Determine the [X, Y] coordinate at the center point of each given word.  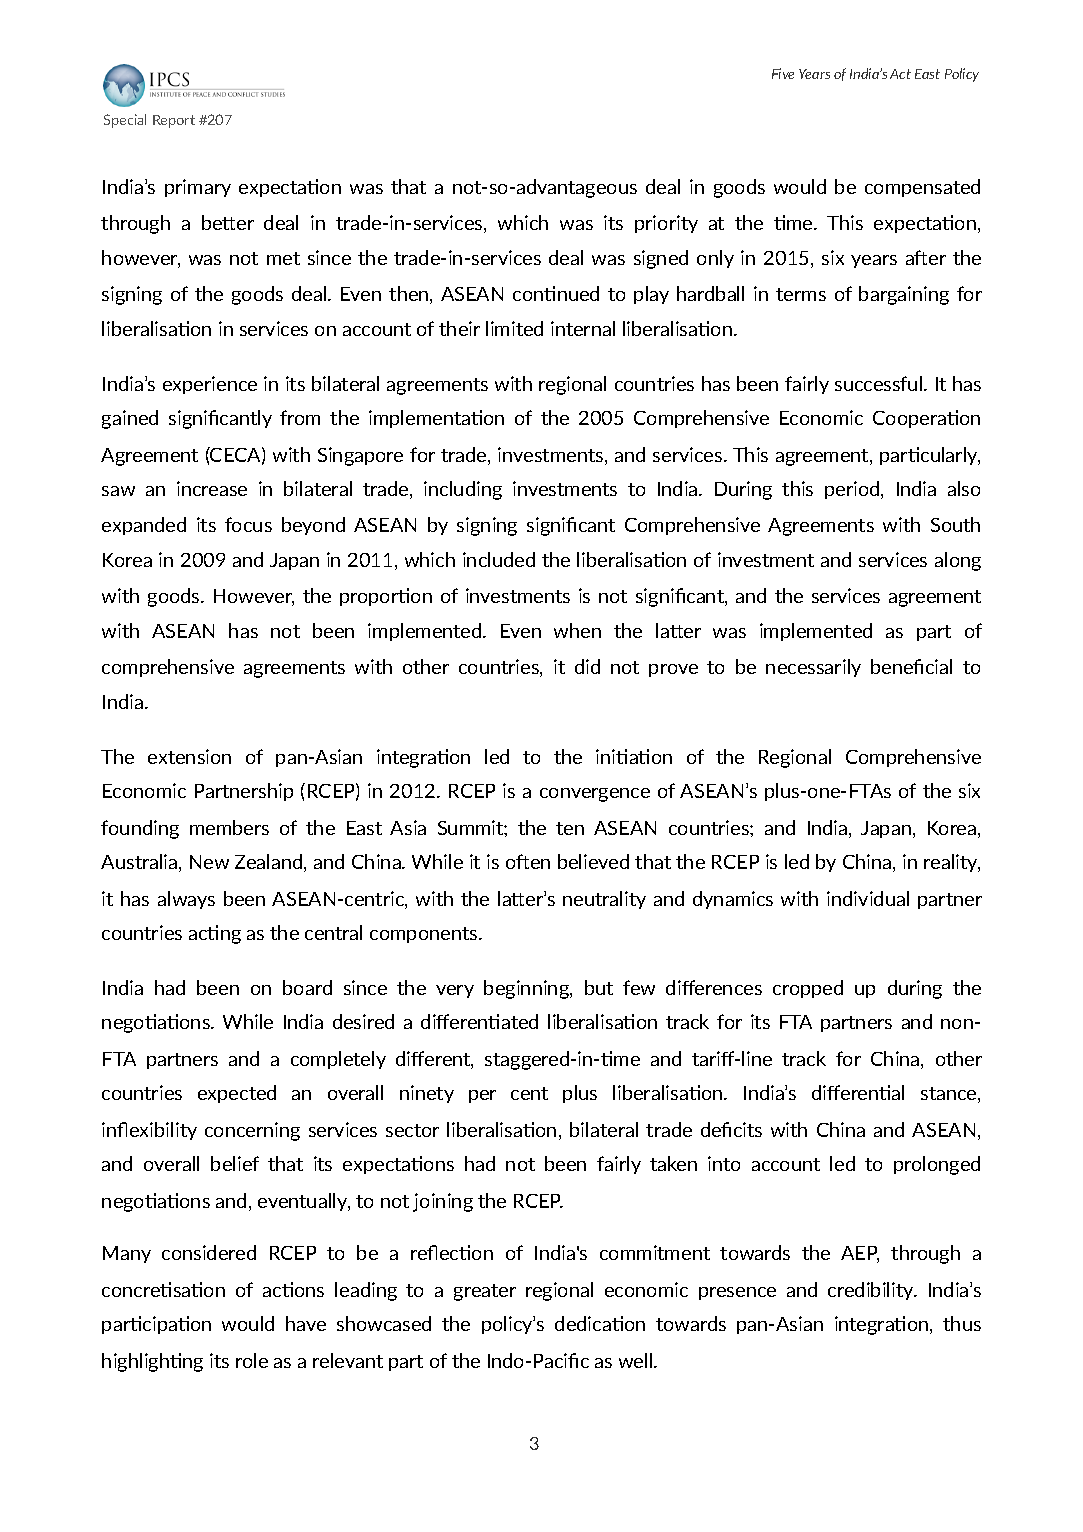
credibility [872, 1291]
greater [485, 1292]
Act [900, 74]
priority [666, 224]
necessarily [813, 668]
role [252, 1360]
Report [174, 121]
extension [189, 756]
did [587, 666]
